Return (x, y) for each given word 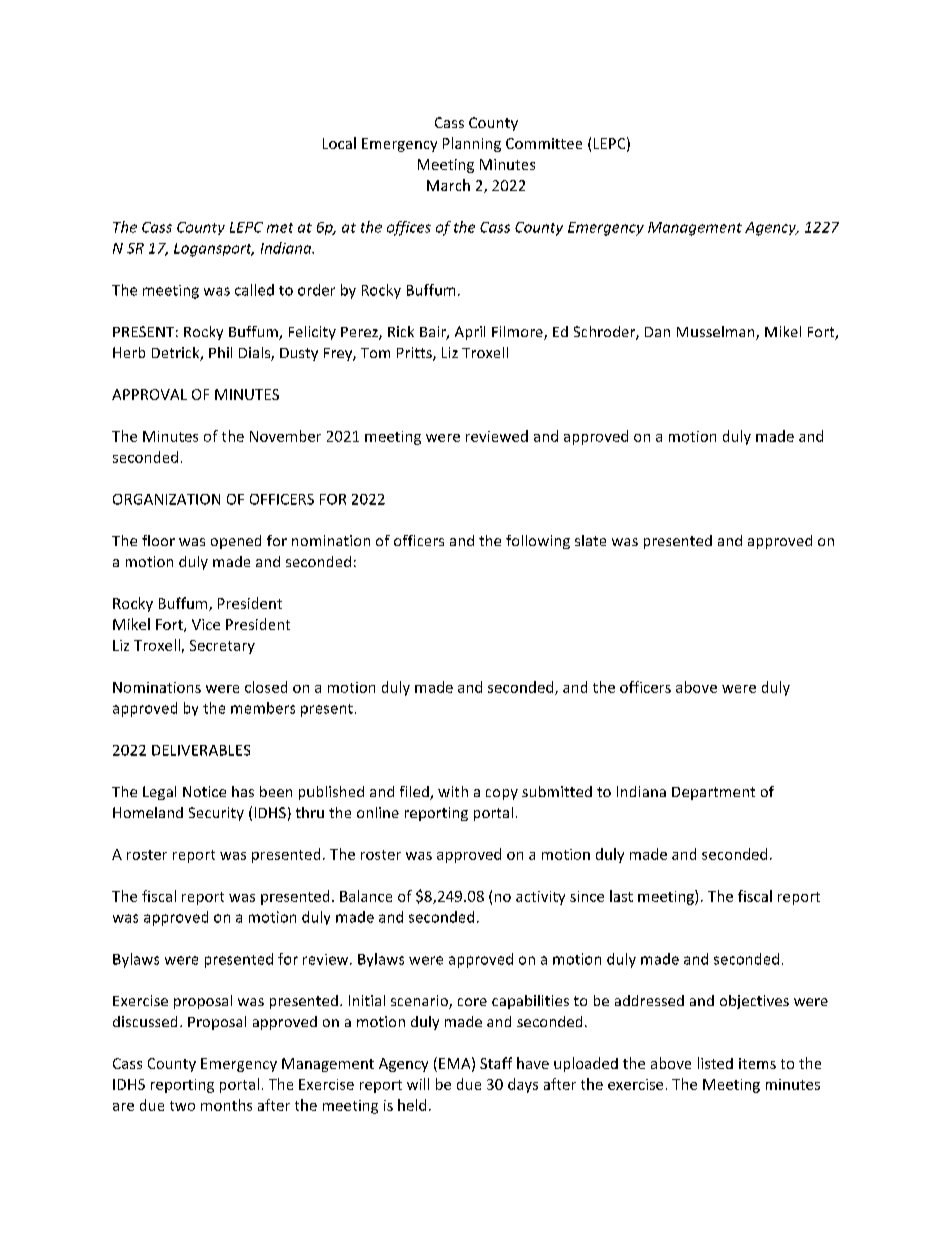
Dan (657, 332)
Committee (544, 143)
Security (216, 814)
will (418, 1084)
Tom (375, 353)
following (538, 542)
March (448, 185)
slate (590, 540)
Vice (206, 624)
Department (713, 793)
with (453, 791)
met (280, 228)
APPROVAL (149, 394)
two (182, 1106)
